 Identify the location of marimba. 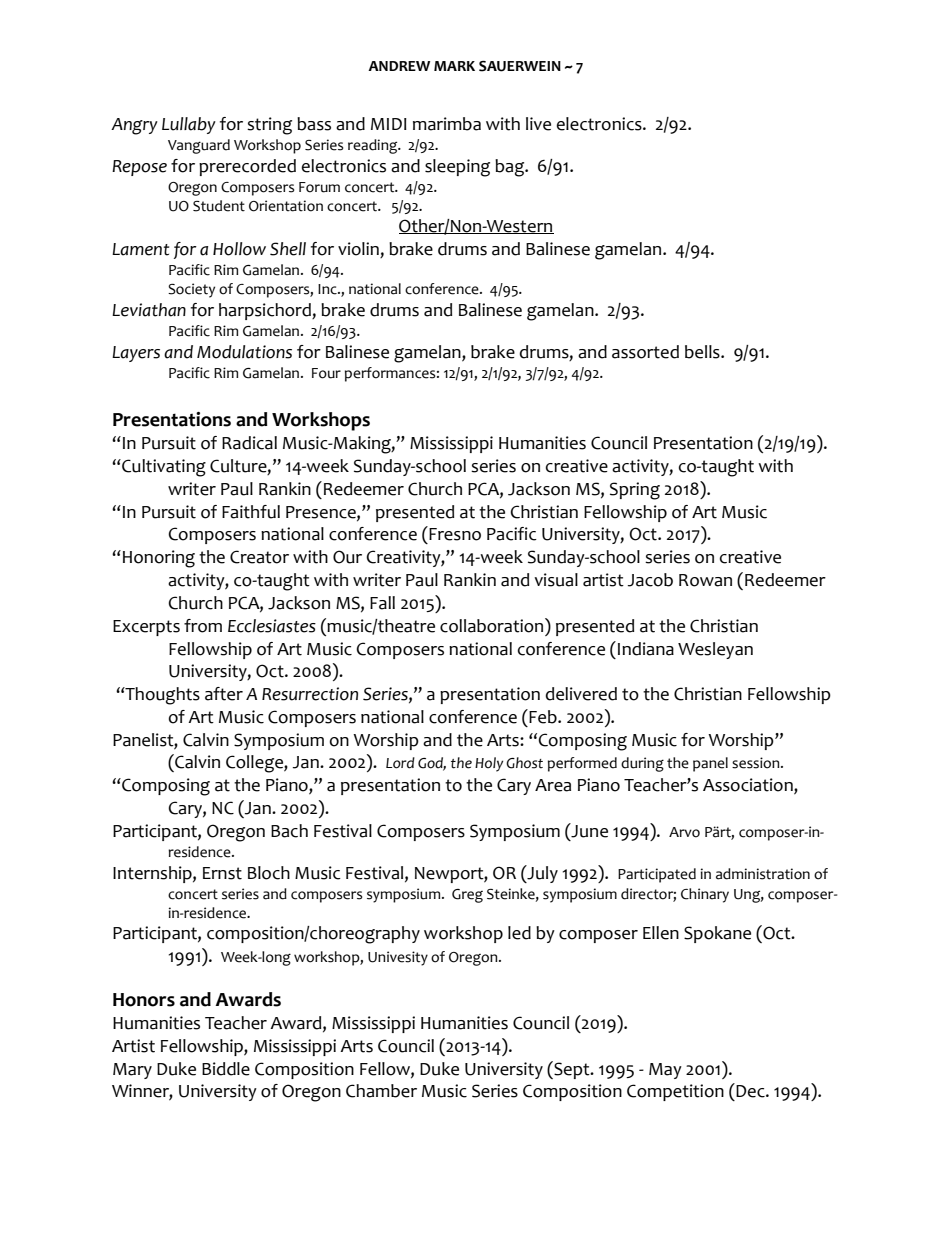
(447, 124).
